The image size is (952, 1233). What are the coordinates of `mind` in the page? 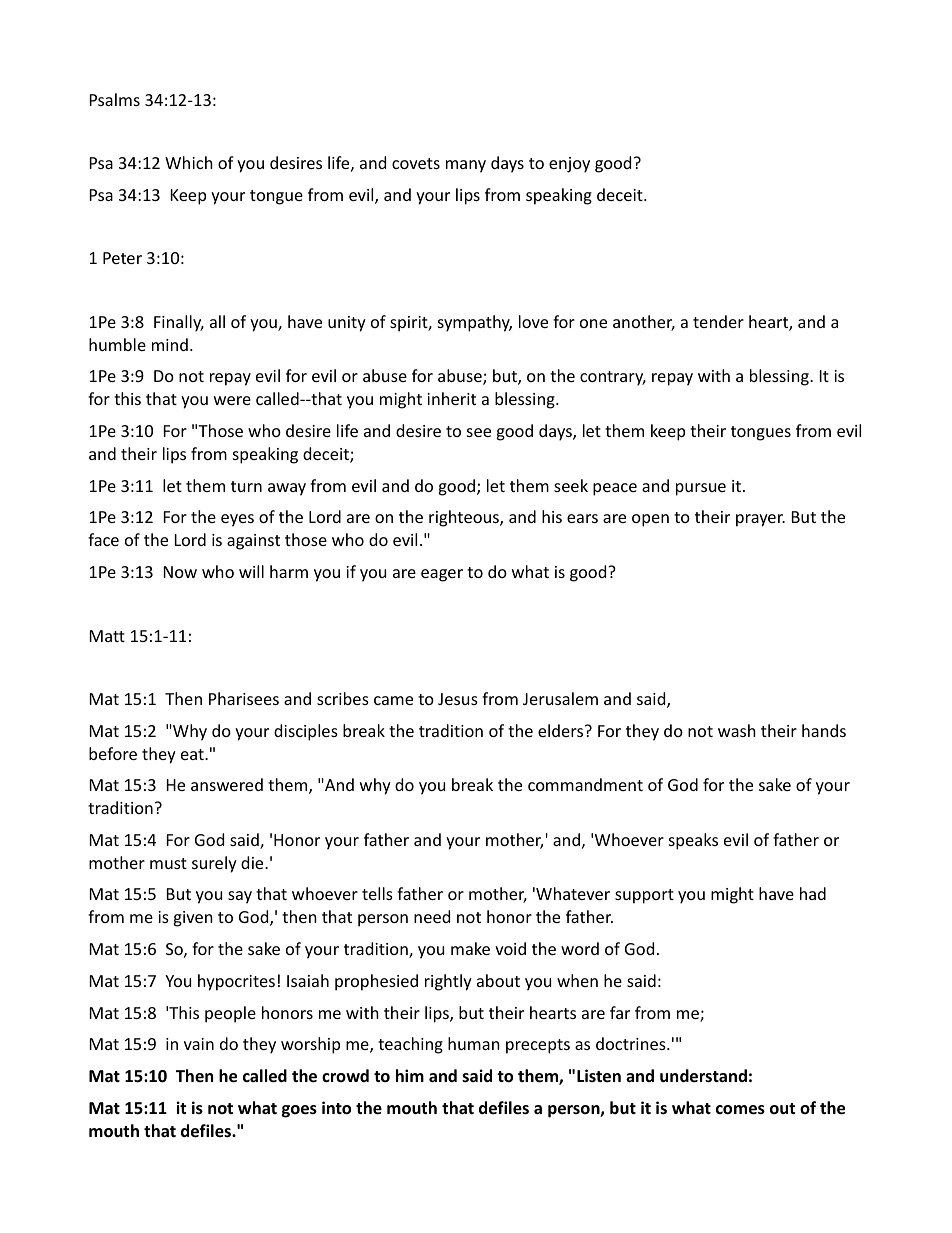 It's located at (170, 344).
